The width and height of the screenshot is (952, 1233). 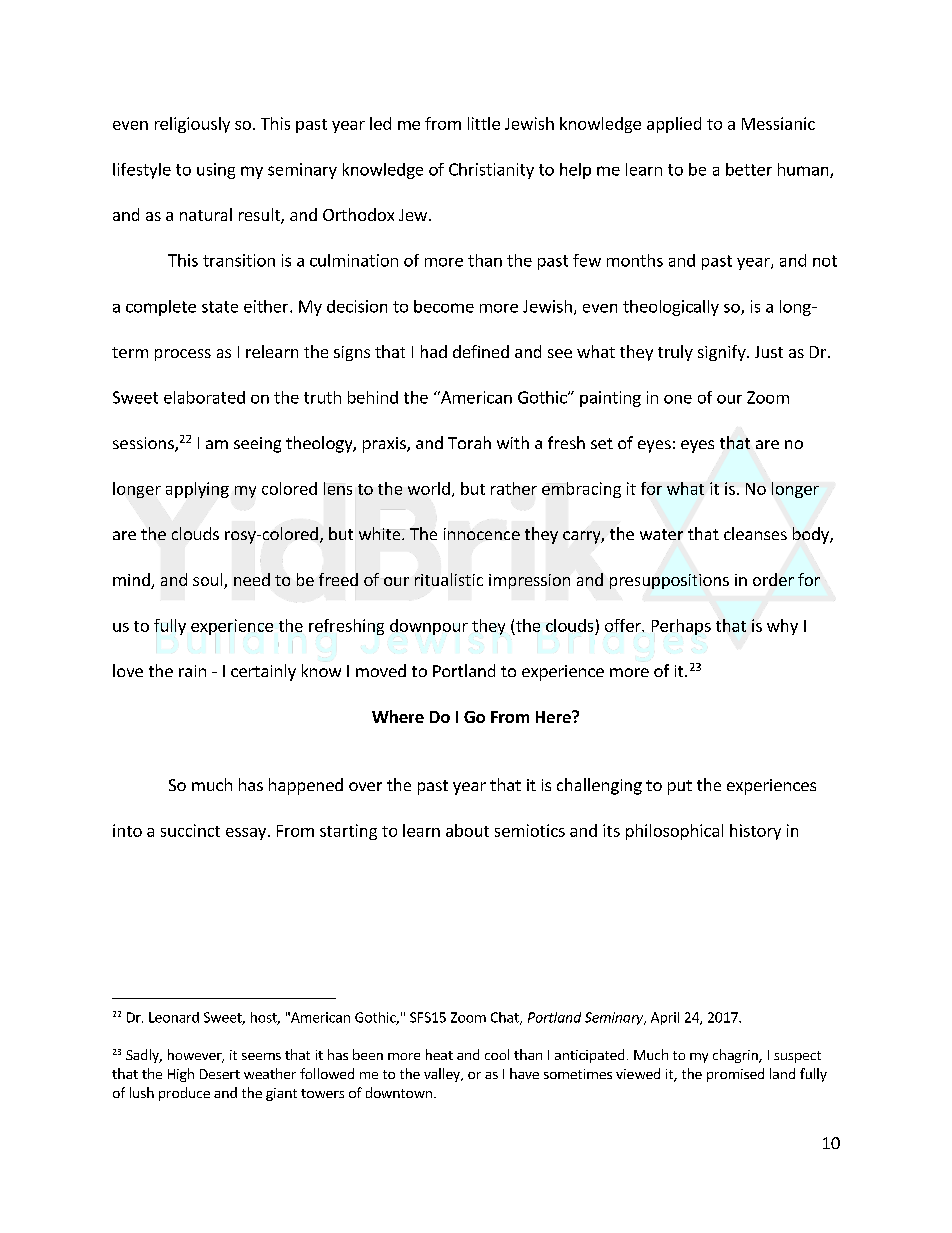 I want to click on cool, so click(x=497, y=1054).
